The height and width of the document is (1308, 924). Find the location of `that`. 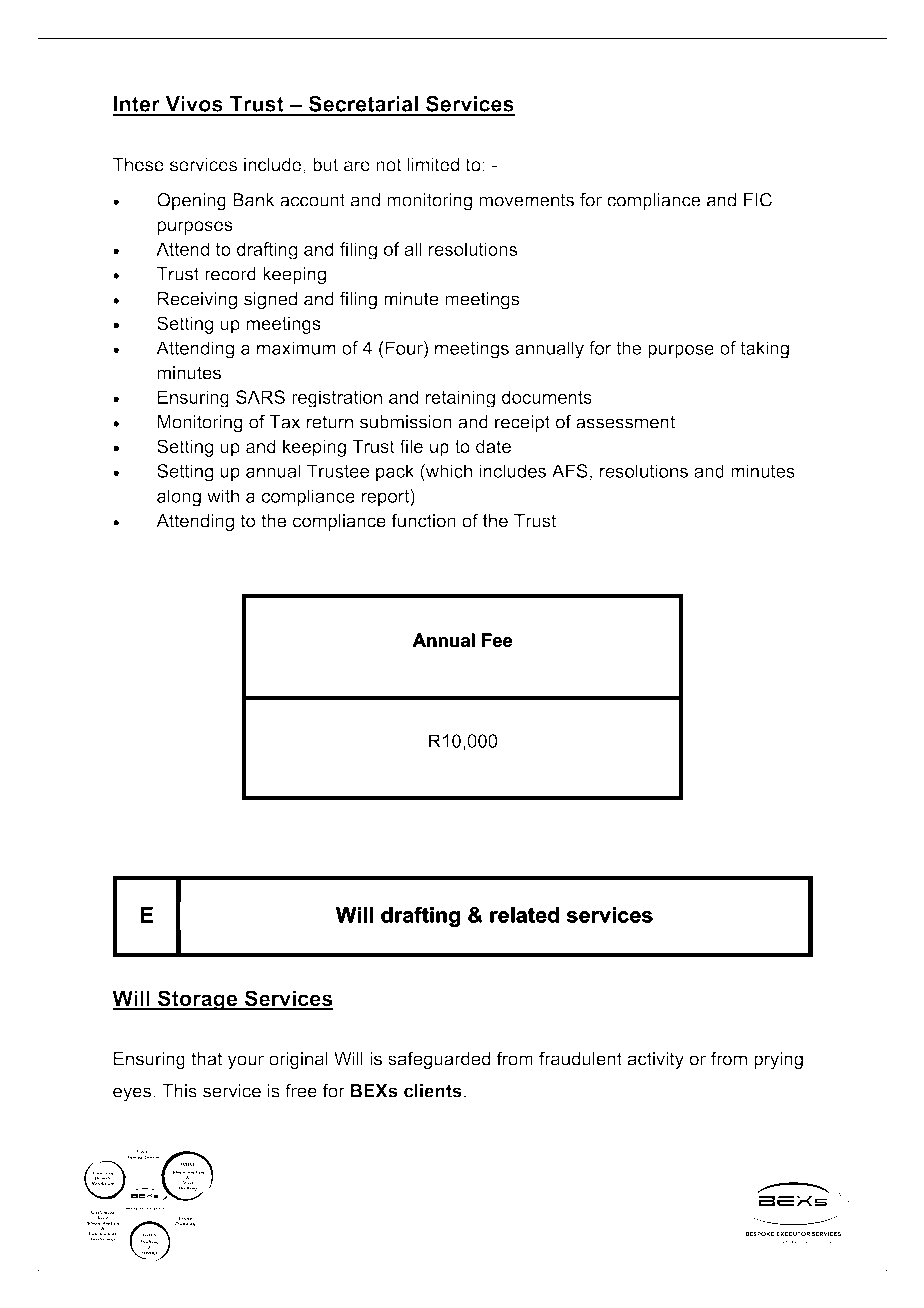

that is located at coordinates (206, 1059).
